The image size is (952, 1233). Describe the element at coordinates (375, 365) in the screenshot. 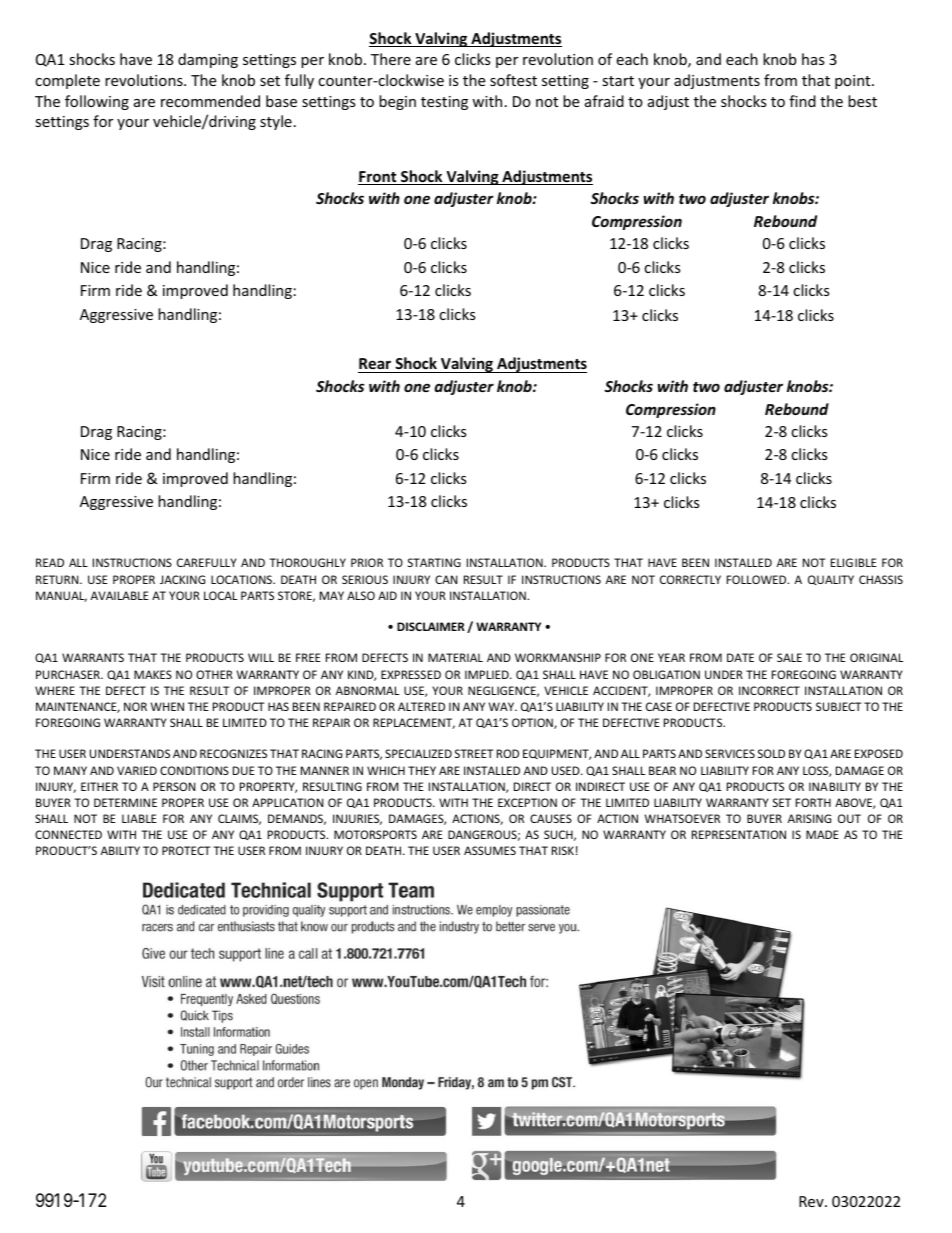

I see `Rear` at that location.
